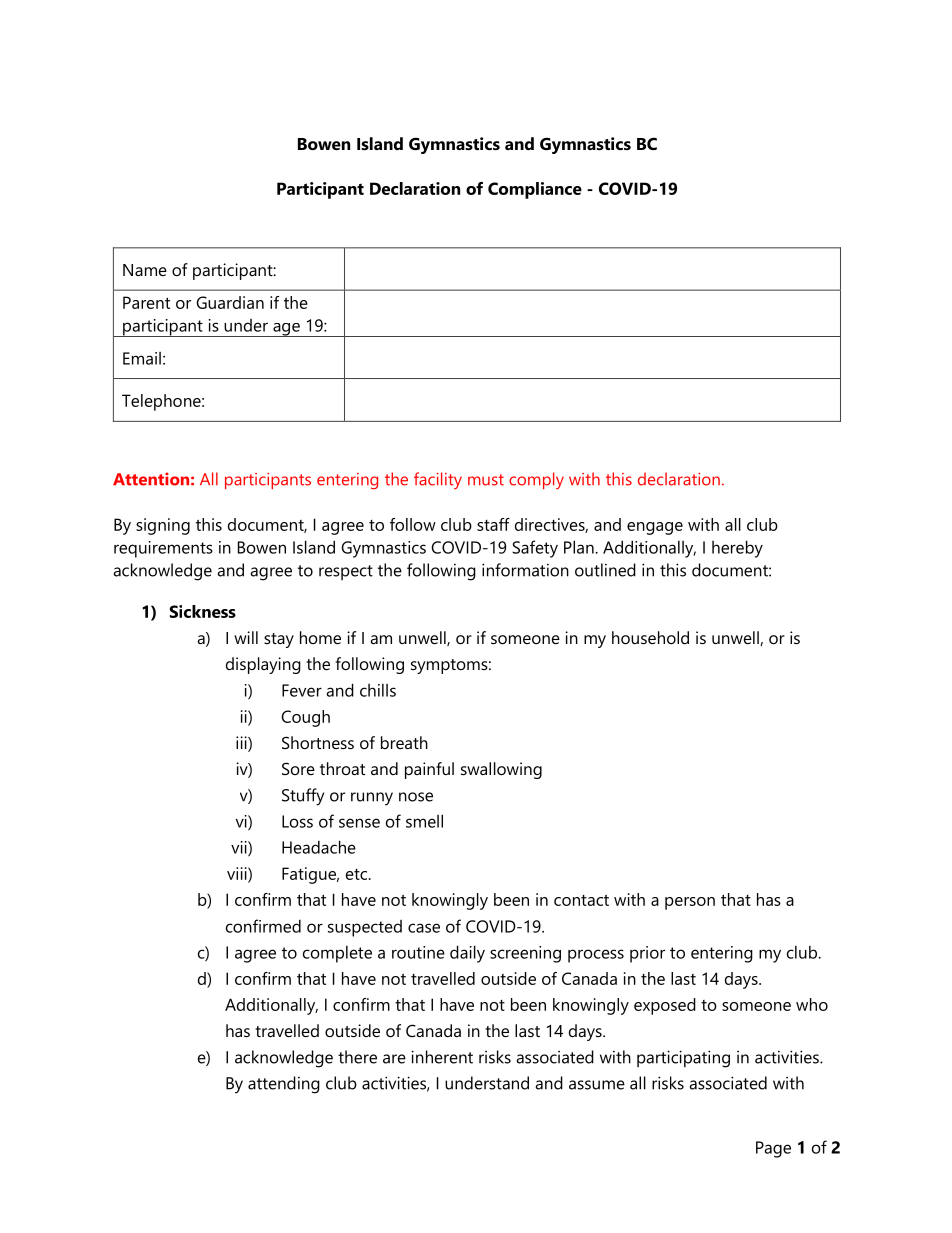 This screenshot has width=952, height=1233. Describe the element at coordinates (690, 903) in the screenshot. I see `person` at that location.
